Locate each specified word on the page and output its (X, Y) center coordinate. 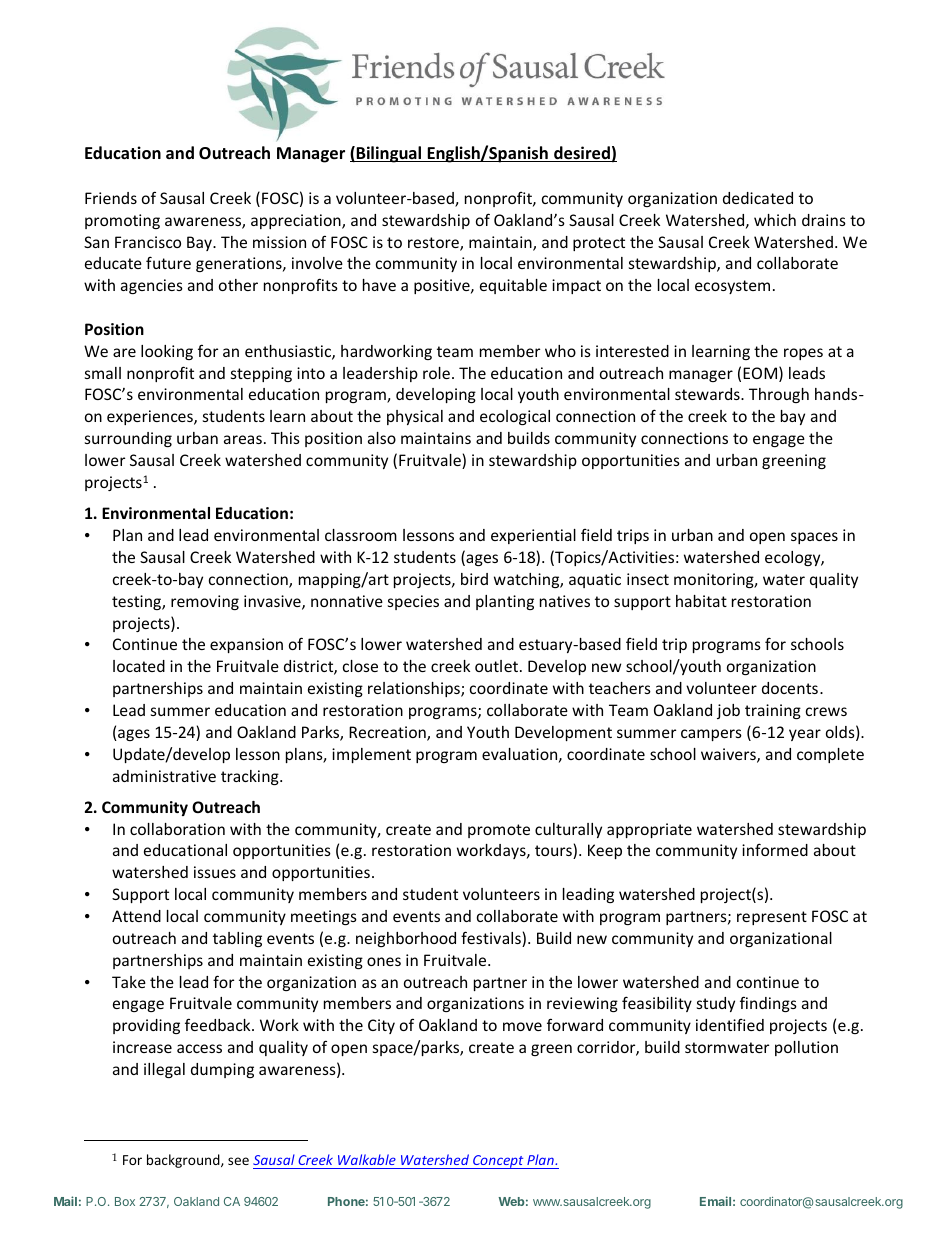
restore (434, 244)
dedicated (758, 198)
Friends (111, 198)
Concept (498, 1162)
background (184, 1161)
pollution (806, 1048)
